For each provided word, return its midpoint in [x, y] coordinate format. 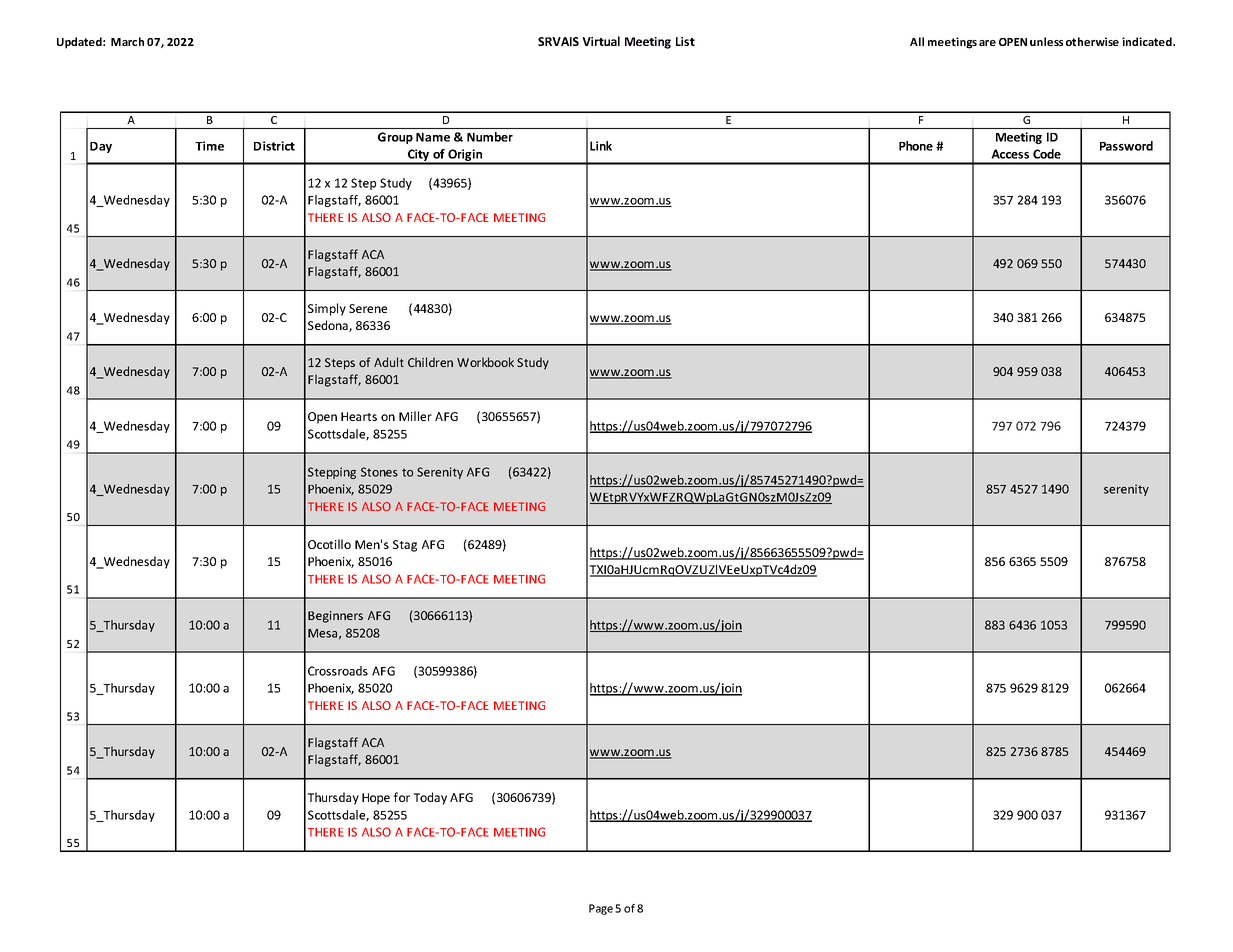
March [127, 41]
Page [601, 909]
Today [430, 798]
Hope [376, 799]
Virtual [601, 41]
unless [1046, 41]
